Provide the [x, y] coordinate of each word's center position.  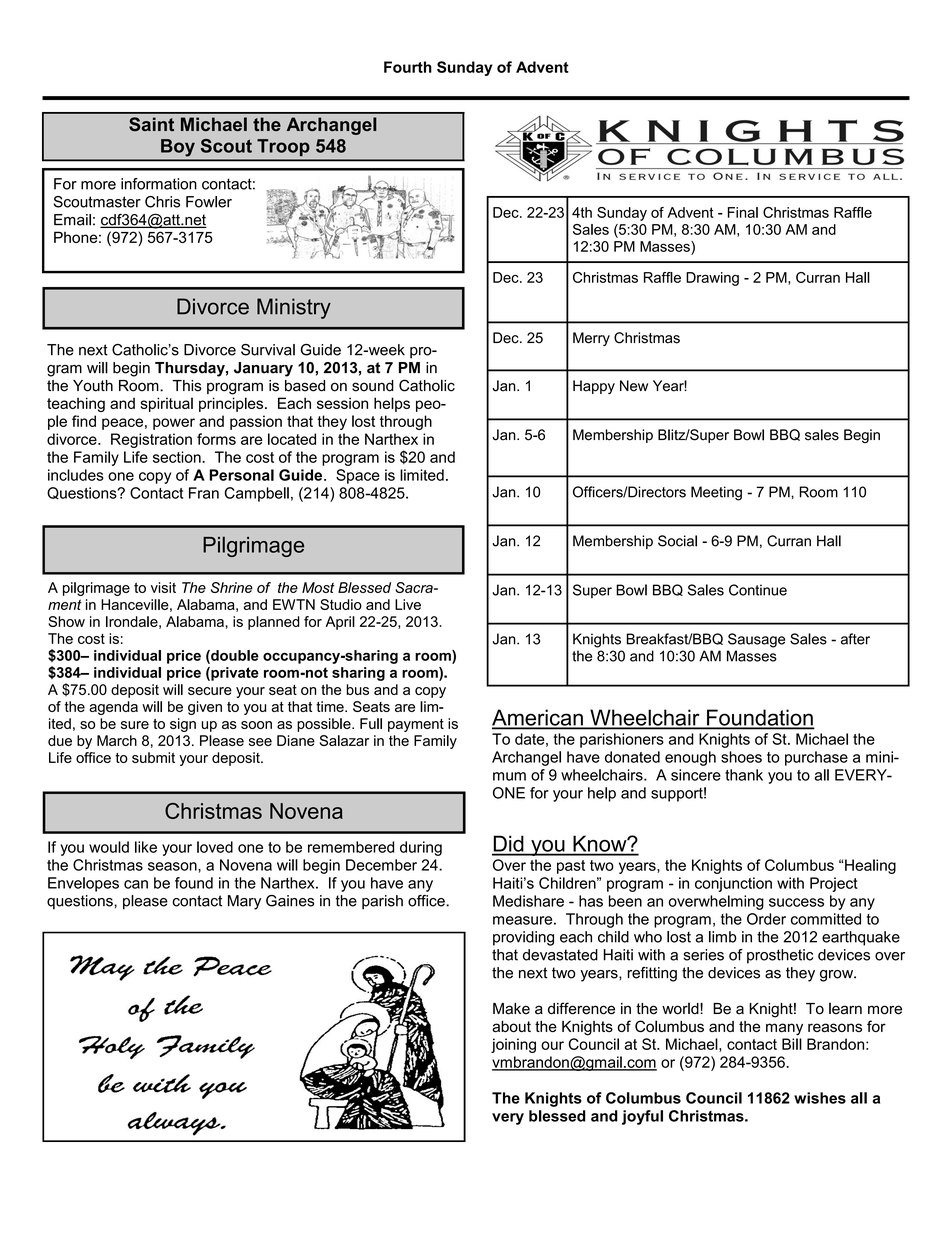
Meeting [716, 493]
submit [153, 757]
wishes [820, 1098]
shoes [741, 757]
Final [743, 212]
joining [513, 1045]
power [174, 424]
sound [373, 386]
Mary [244, 902]
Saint [151, 124]
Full [371, 723]
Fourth [408, 67]
